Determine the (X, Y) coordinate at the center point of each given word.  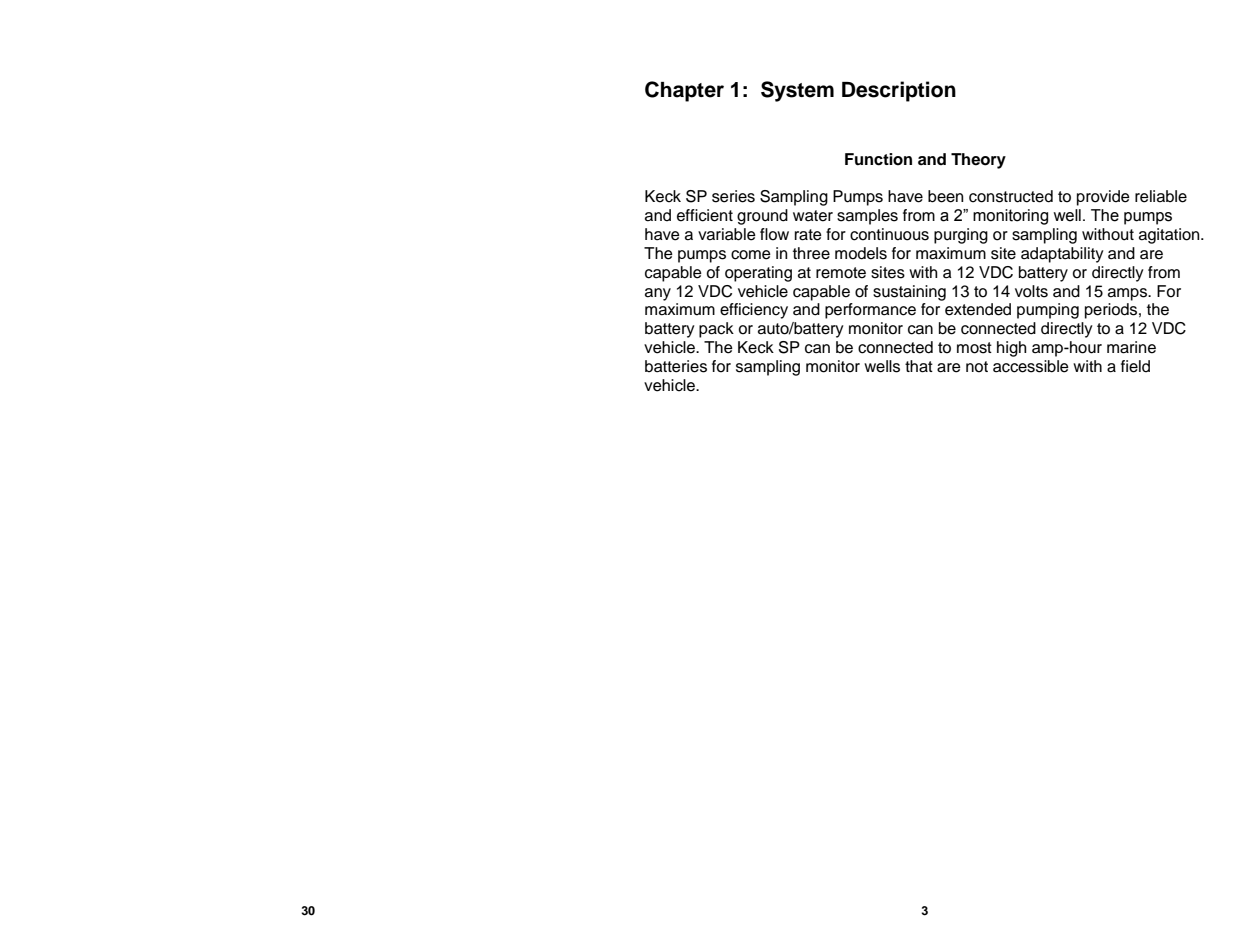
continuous (889, 234)
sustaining (909, 293)
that (919, 366)
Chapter (684, 91)
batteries (676, 366)
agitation (1170, 236)
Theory (978, 161)
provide (1103, 198)
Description (899, 91)
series (733, 196)
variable (727, 234)
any (658, 294)
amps (1128, 294)
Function (878, 159)
